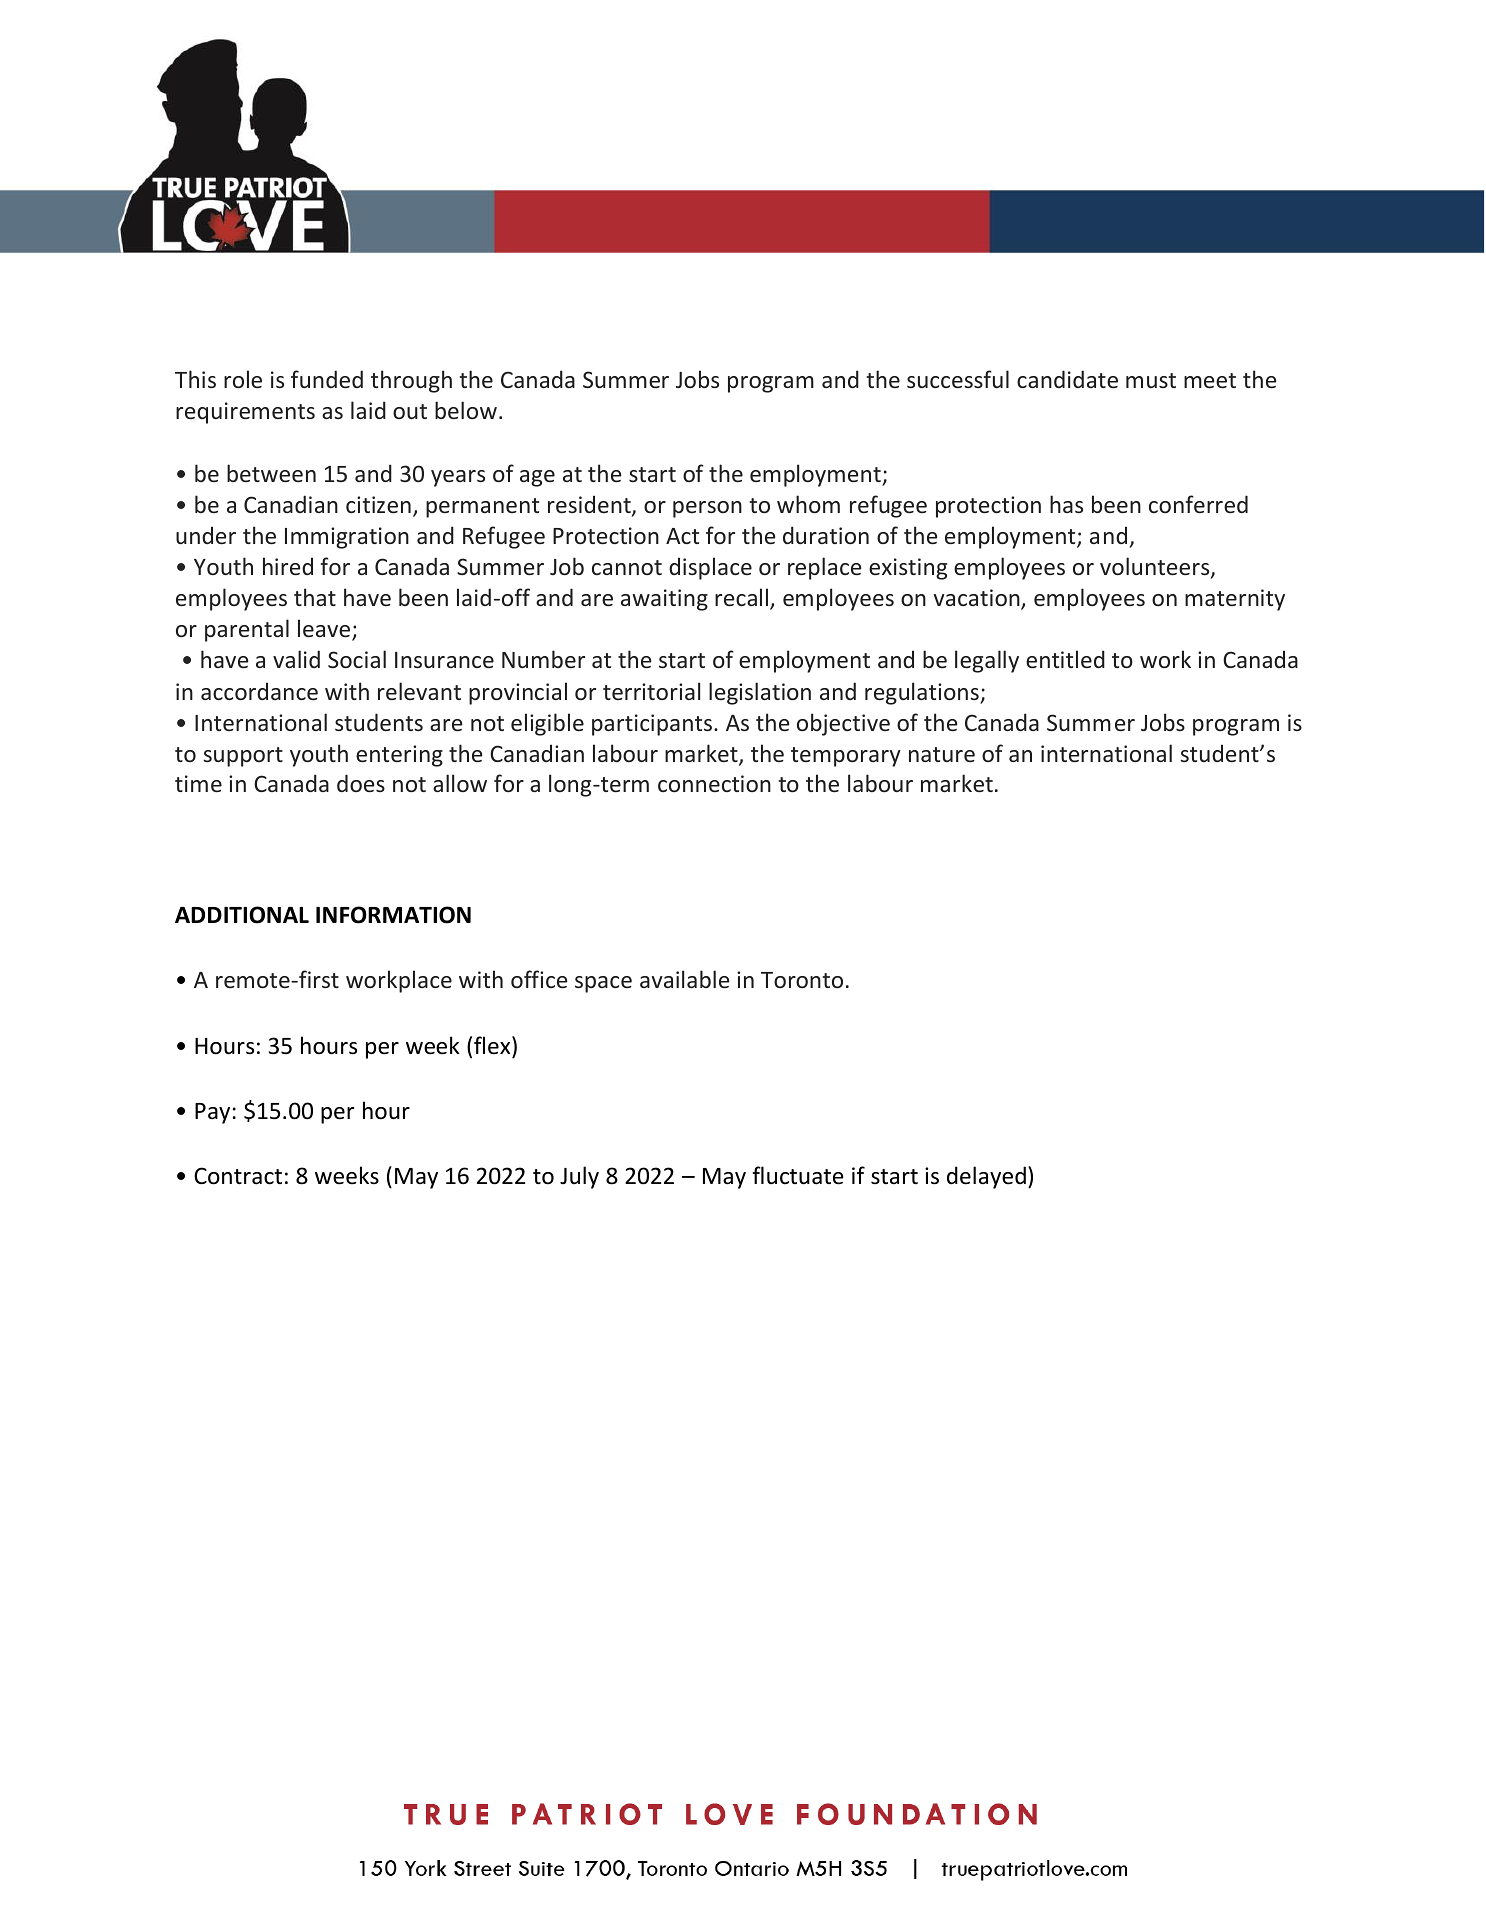  Describe the element at coordinates (714, 783) in the document. I see `connection` at that location.
